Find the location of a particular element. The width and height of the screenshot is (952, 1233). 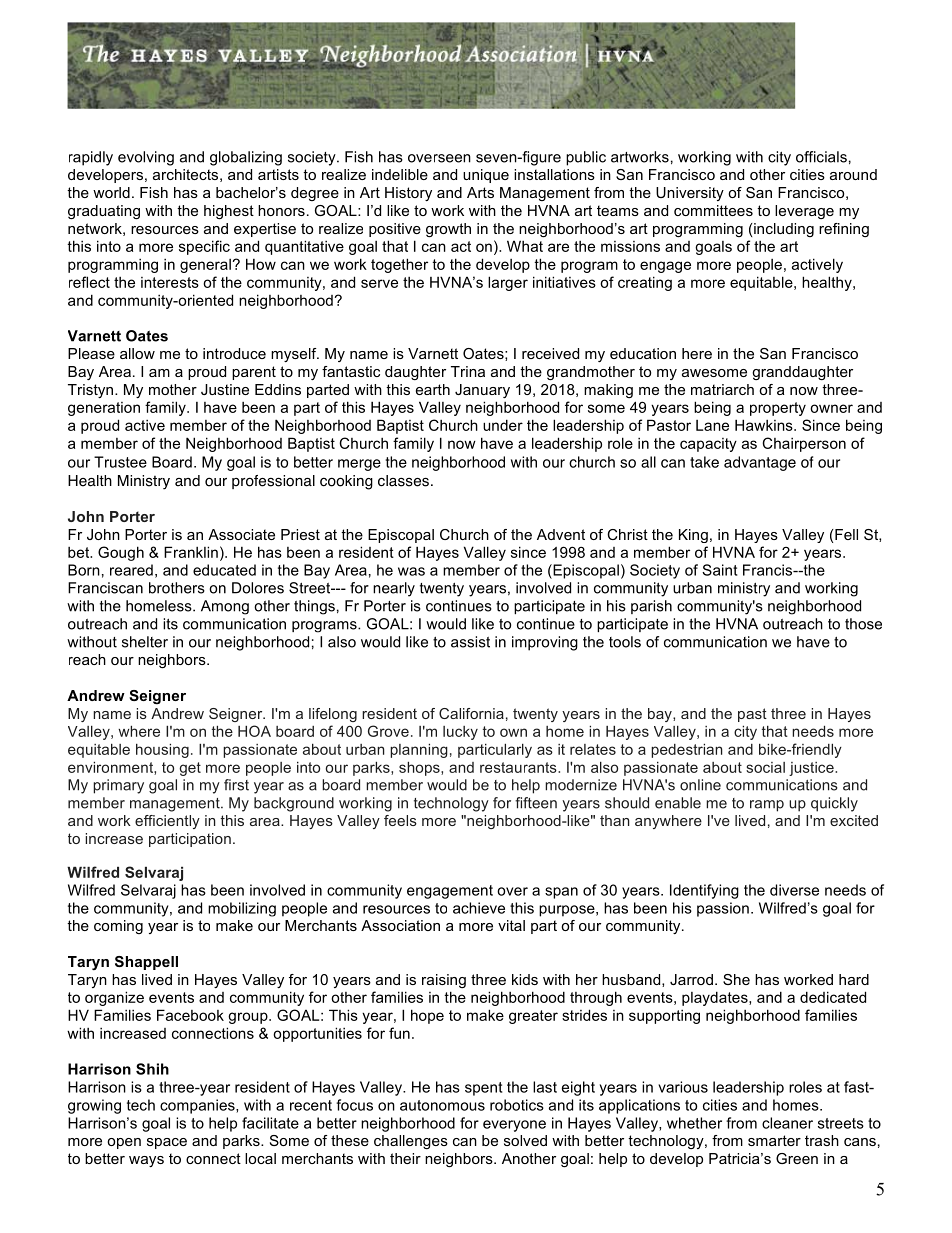

leverage is located at coordinates (804, 212).
